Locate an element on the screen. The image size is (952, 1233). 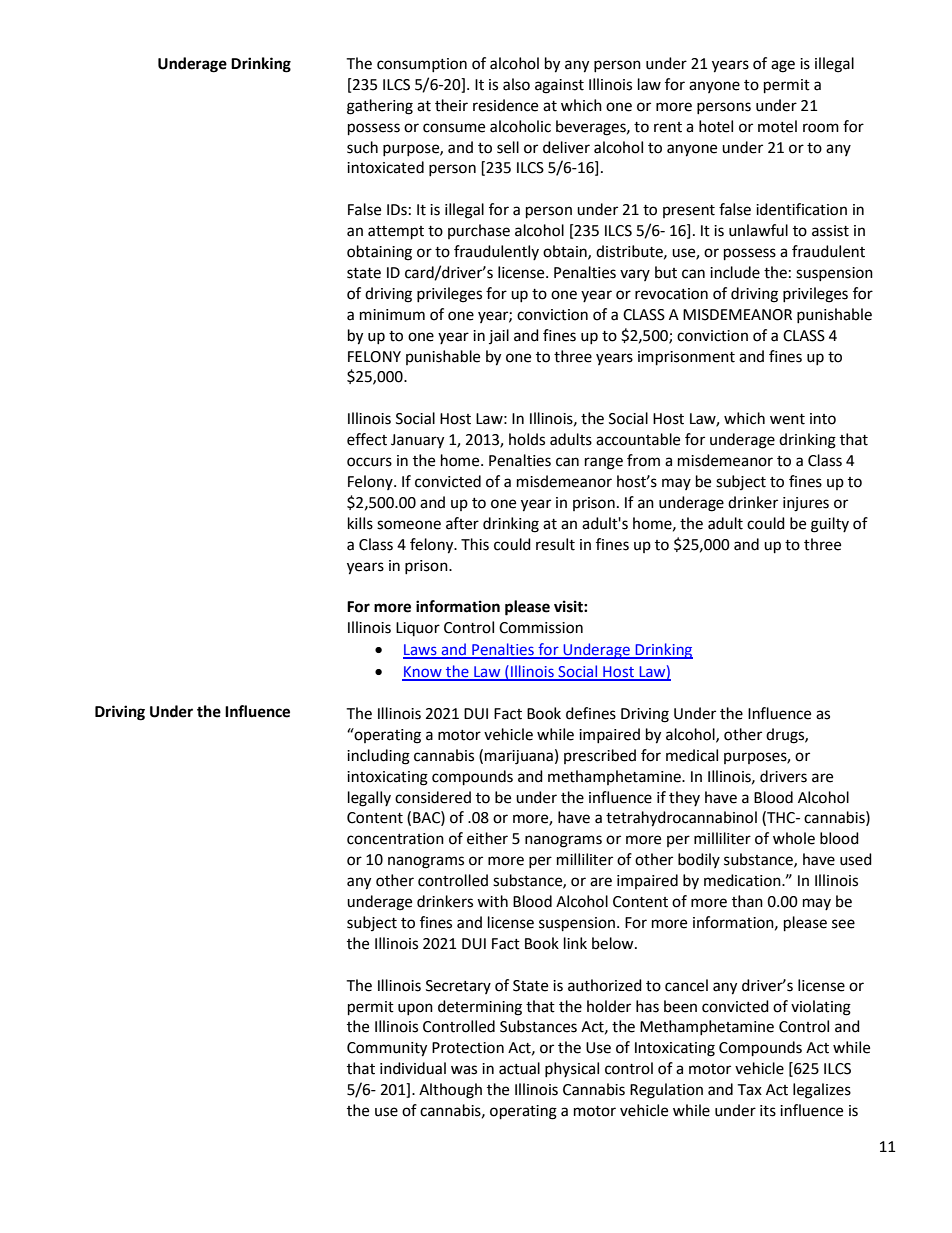
include is located at coordinates (735, 272).
